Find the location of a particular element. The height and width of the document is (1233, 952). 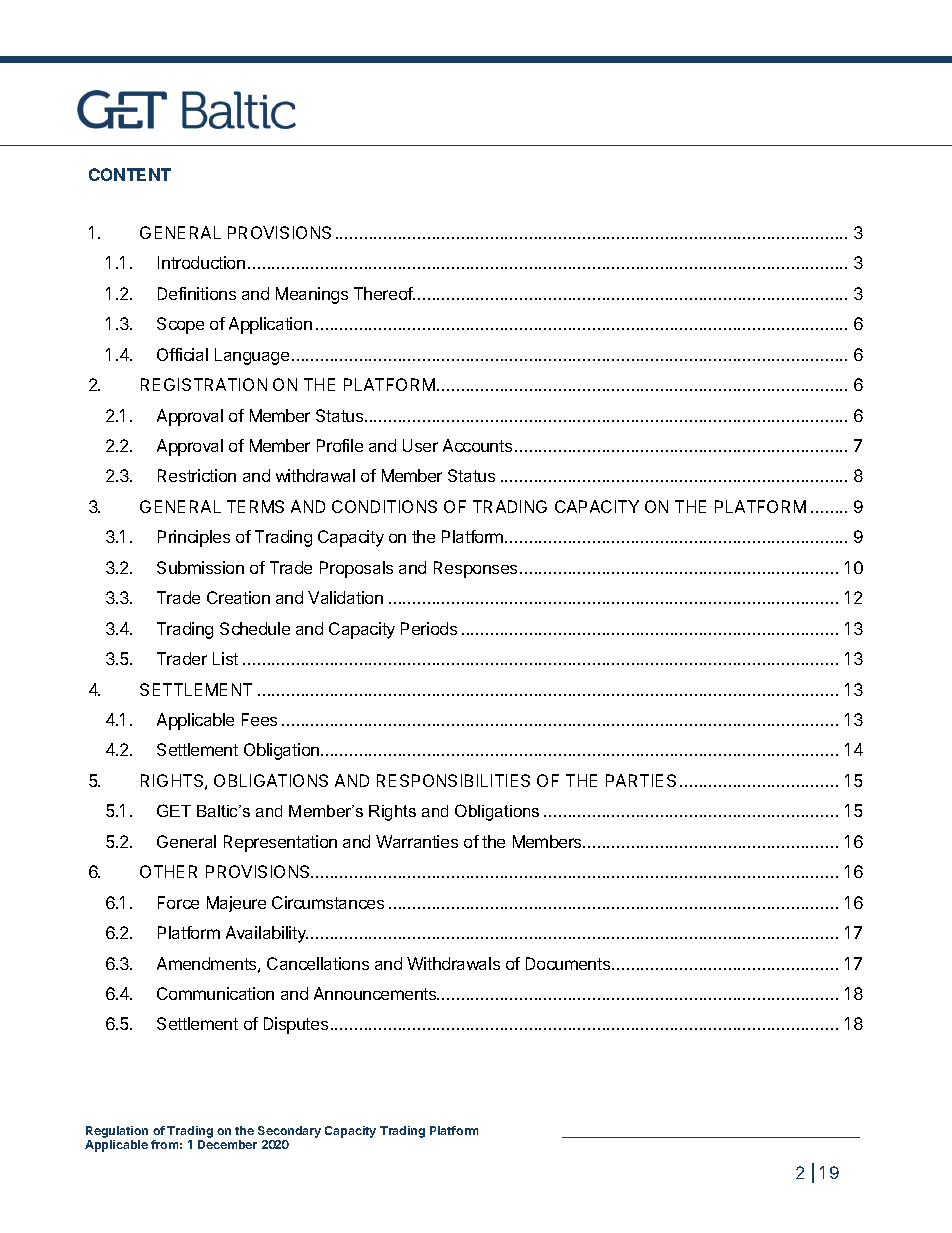

Profile is located at coordinates (340, 445).
